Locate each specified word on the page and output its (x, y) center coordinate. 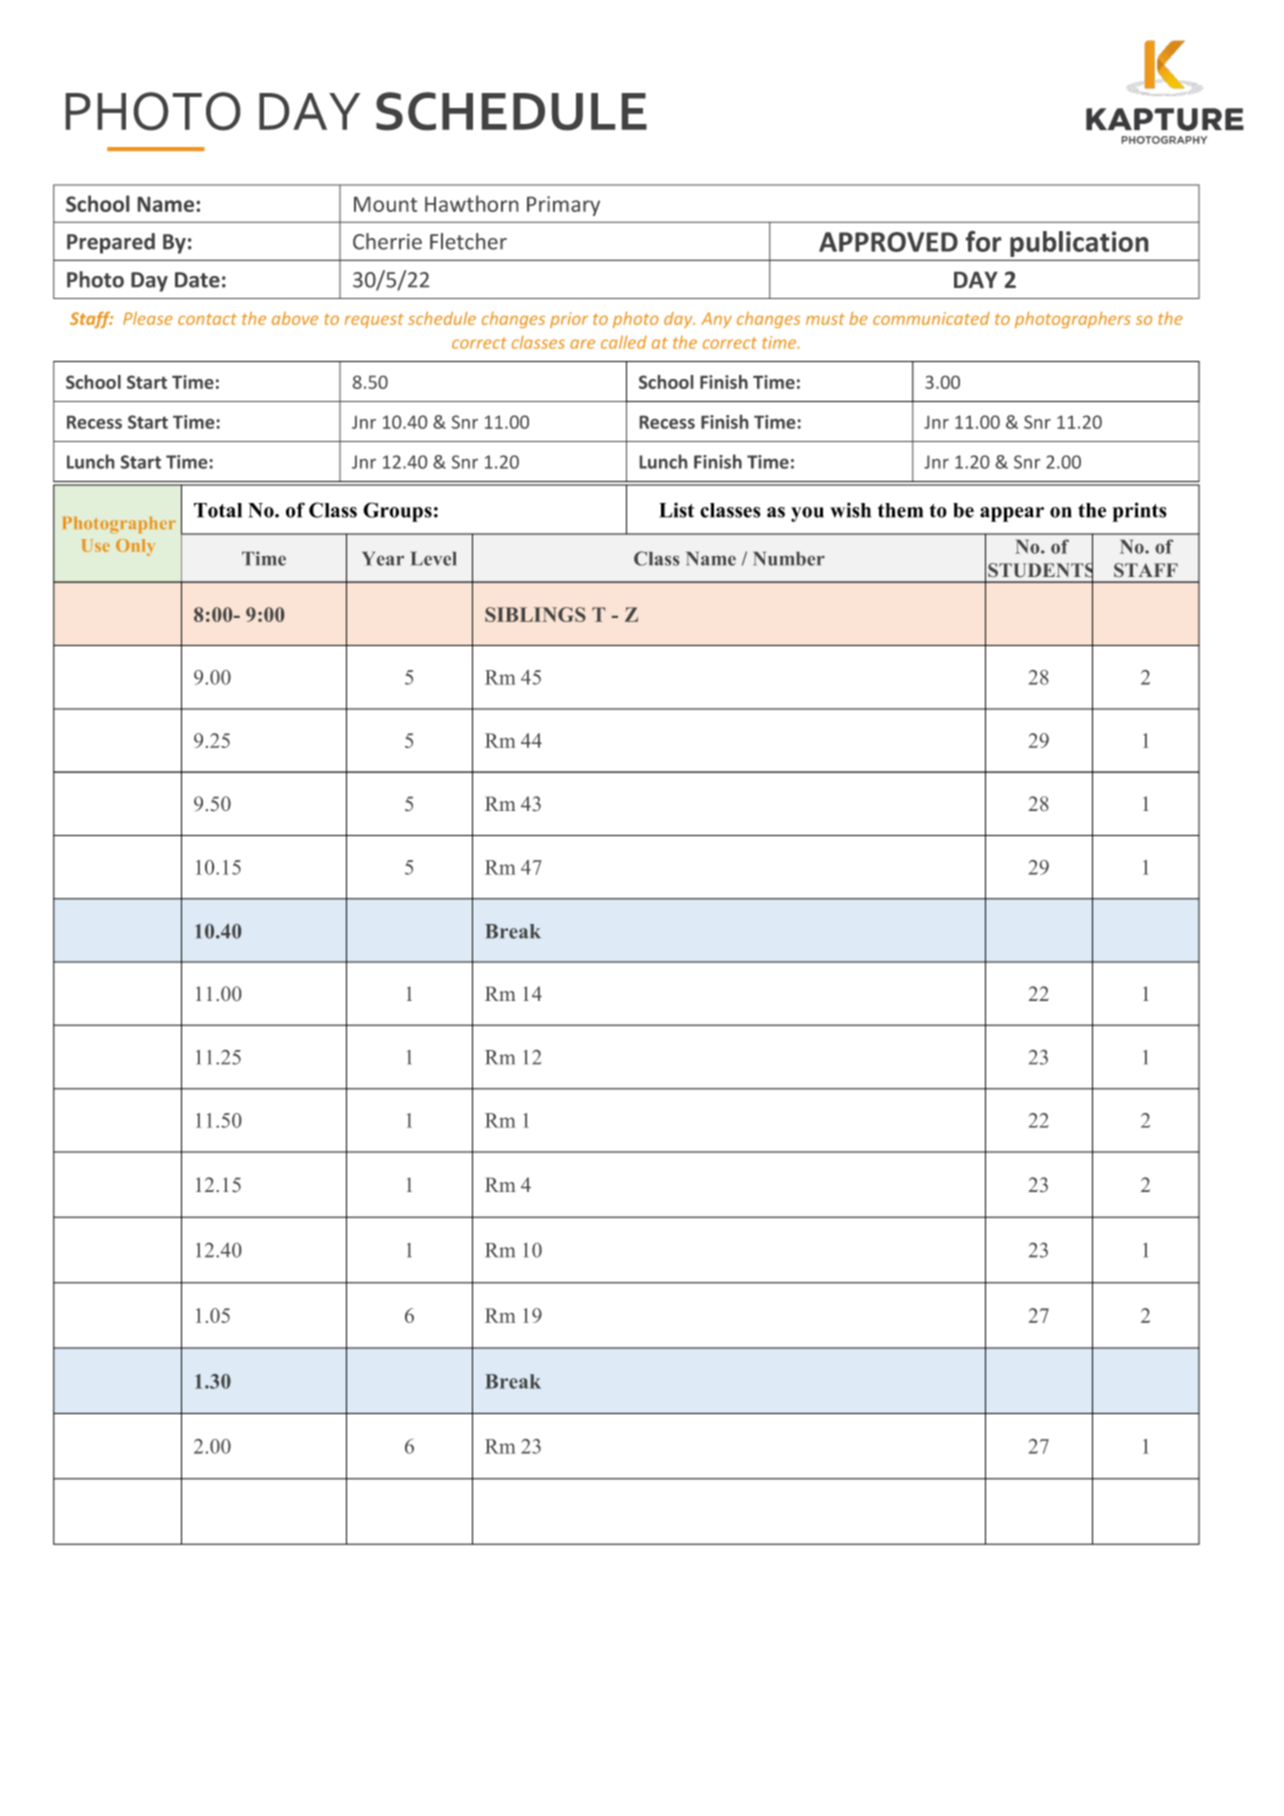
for (983, 241)
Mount (385, 204)
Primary (563, 206)
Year (383, 559)
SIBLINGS (535, 614)
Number (789, 559)
